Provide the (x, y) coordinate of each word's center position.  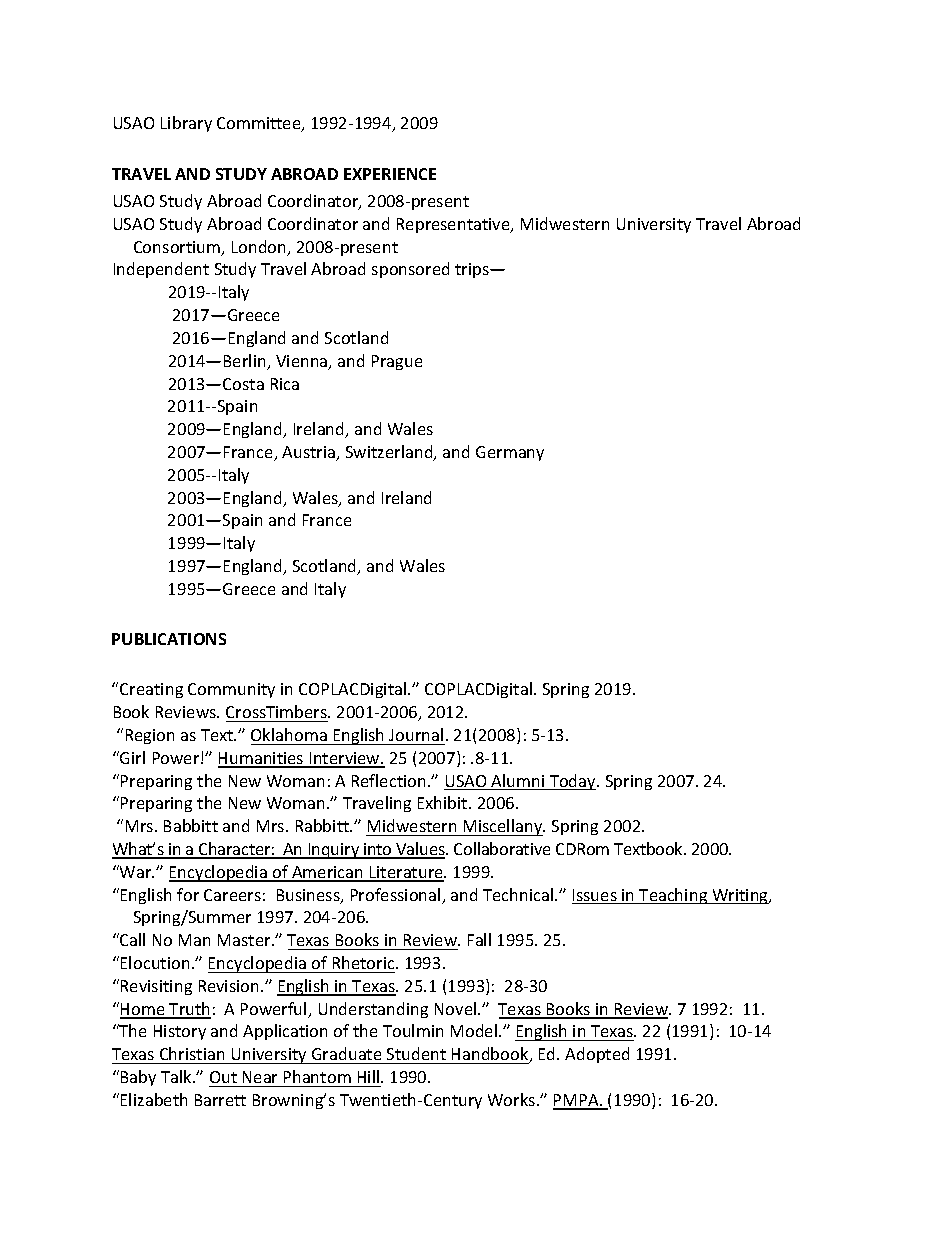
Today (573, 782)
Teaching (674, 896)
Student (416, 1053)
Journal (416, 734)
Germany (510, 453)
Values (420, 850)
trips (473, 270)
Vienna (303, 362)
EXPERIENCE (390, 174)
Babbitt (191, 825)
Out (223, 1077)
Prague (397, 362)
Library (186, 124)
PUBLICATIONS (169, 639)
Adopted (597, 1055)
